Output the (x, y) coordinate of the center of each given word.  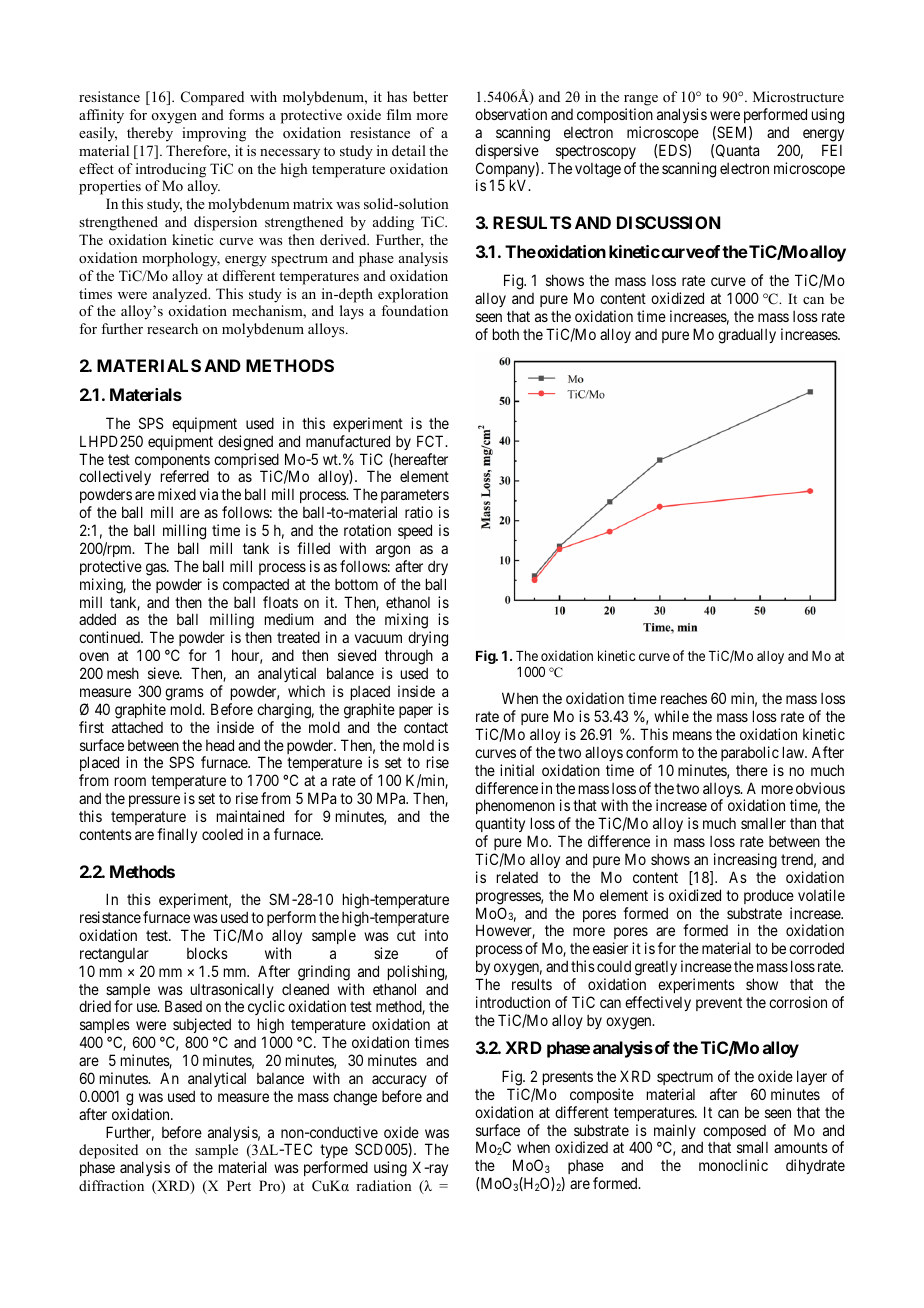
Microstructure (798, 96)
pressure (154, 801)
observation (511, 114)
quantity (500, 826)
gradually (747, 336)
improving (214, 134)
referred (185, 476)
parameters (415, 498)
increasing (745, 861)
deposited (108, 1153)
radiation (384, 1185)
